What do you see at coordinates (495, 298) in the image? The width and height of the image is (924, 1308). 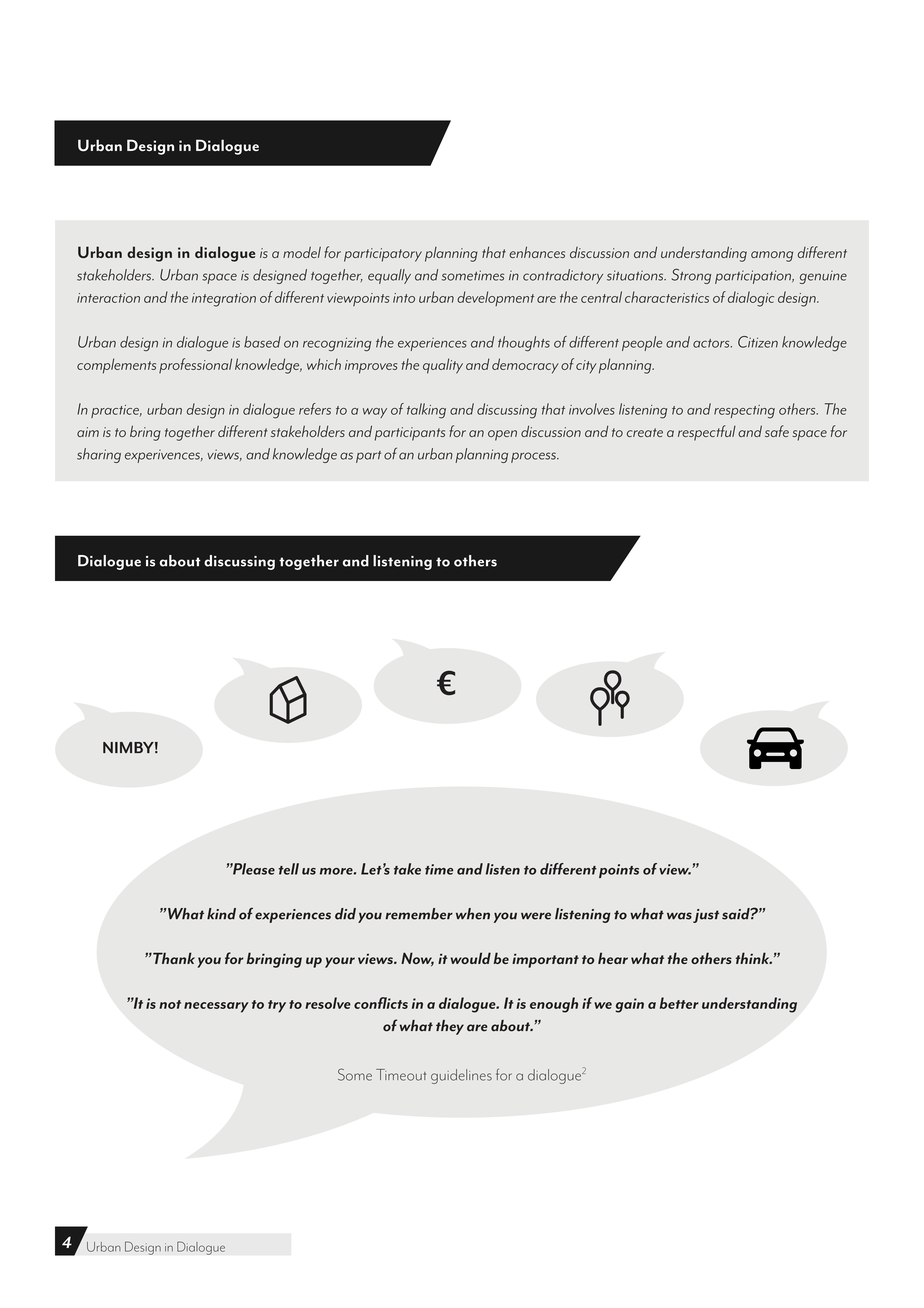 I see `development` at bounding box center [495, 298].
